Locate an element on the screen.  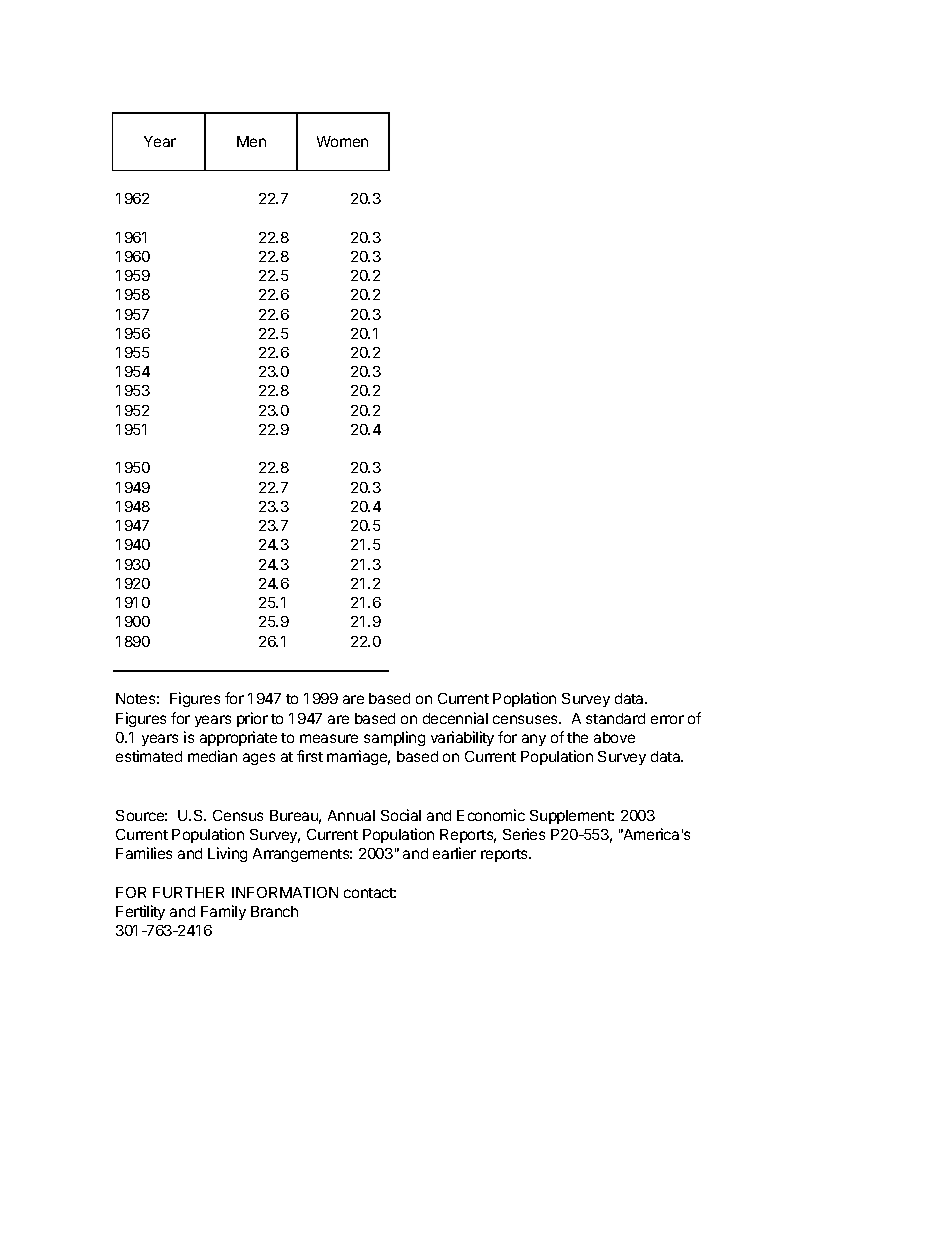
Family is located at coordinates (223, 912).
